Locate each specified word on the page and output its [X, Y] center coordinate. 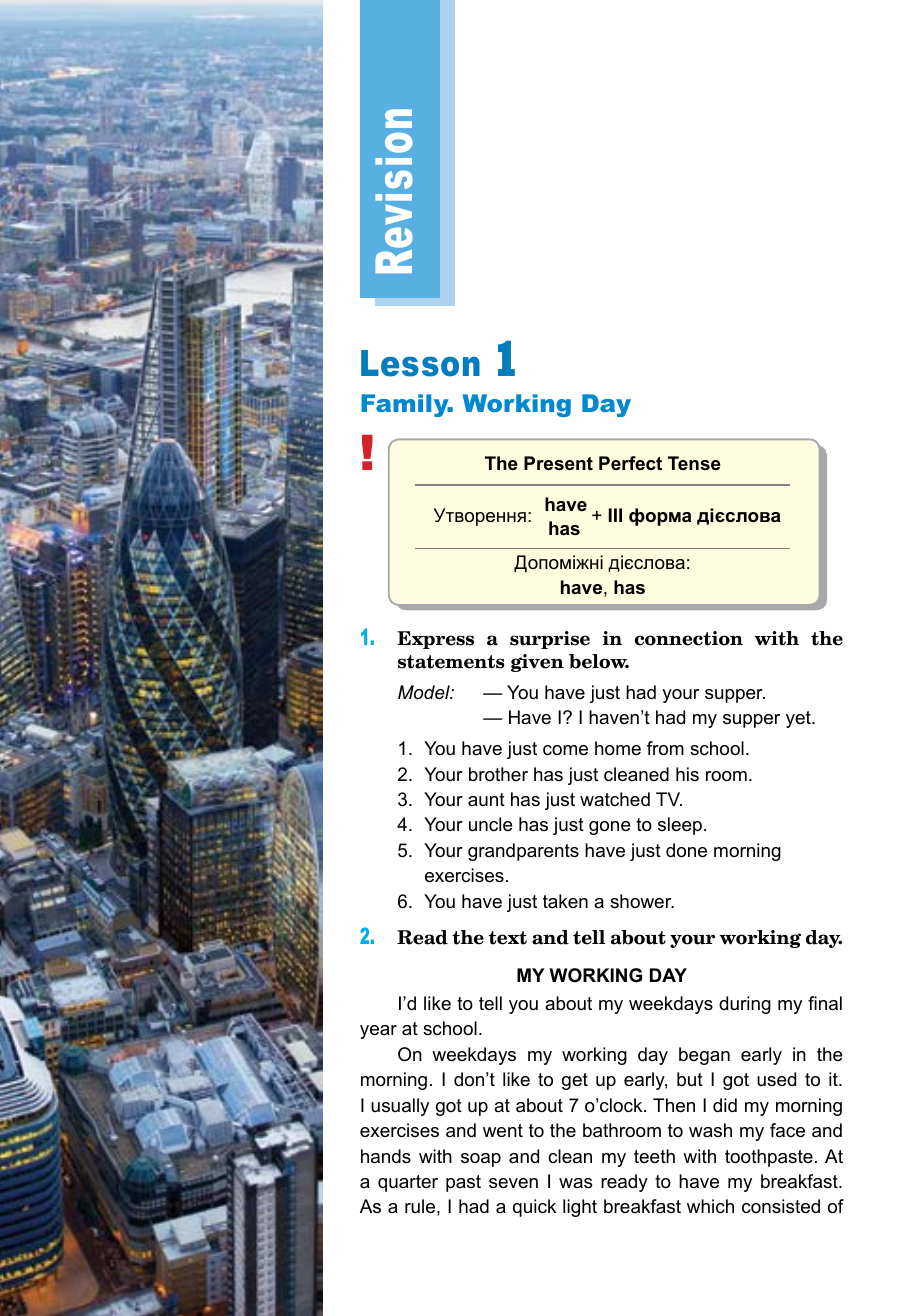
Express [435, 640]
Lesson [420, 363]
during [745, 1005]
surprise [550, 640]
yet [799, 719]
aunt [486, 799]
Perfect [630, 463]
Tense [694, 463]
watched [615, 799]
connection [689, 638]
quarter [408, 1183]
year [378, 1032]
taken [565, 901]
